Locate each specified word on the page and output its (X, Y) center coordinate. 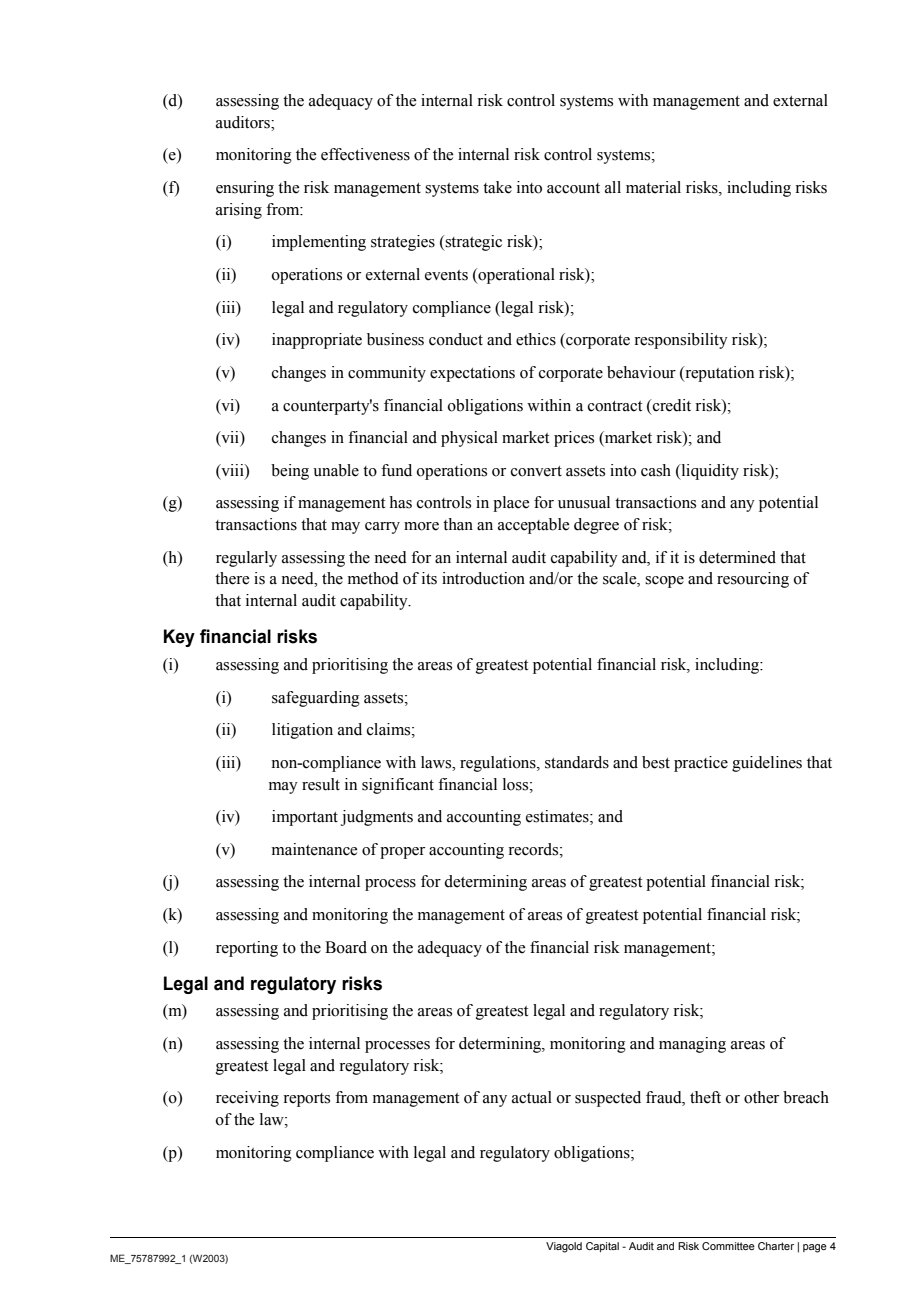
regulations (499, 764)
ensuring (245, 189)
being (290, 472)
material (653, 187)
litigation (302, 731)
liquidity (709, 472)
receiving (247, 1099)
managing (692, 1045)
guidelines (767, 764)
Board (346, 947)
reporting (247, 949)
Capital (602, 1247)
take (497, 187)
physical (469, 439)
